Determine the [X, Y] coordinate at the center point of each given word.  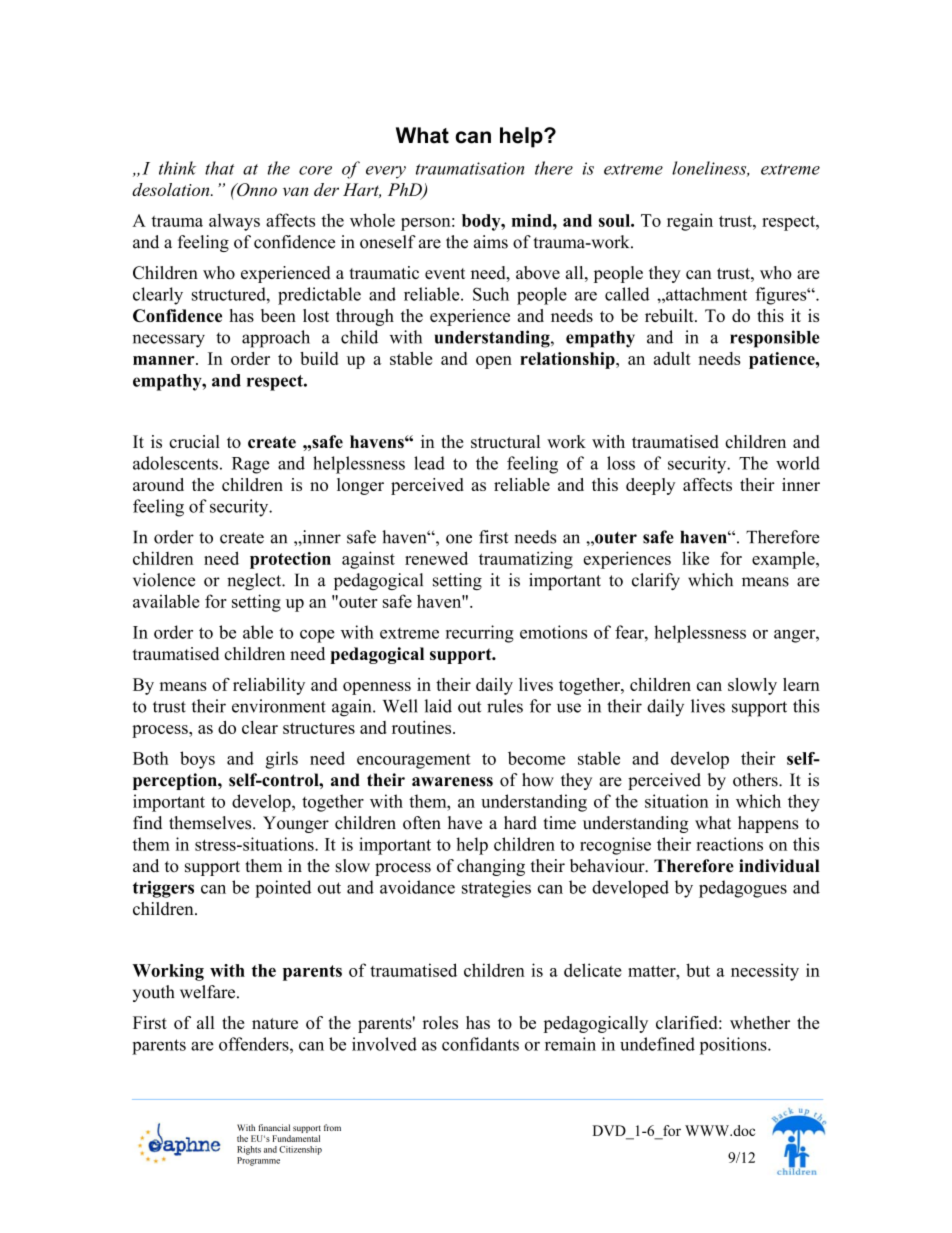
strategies [496, 889]
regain [690, 222]
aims [491, 242]
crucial [194, 441]
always [234, 222]
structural [505, 441]
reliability [269, 686]
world [798, 463]
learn [801, 684]
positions [734, 1046]
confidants [480, 1044]
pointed [283, 889]
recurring [480, 634]
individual [779, 866]
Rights [249, 1150]
